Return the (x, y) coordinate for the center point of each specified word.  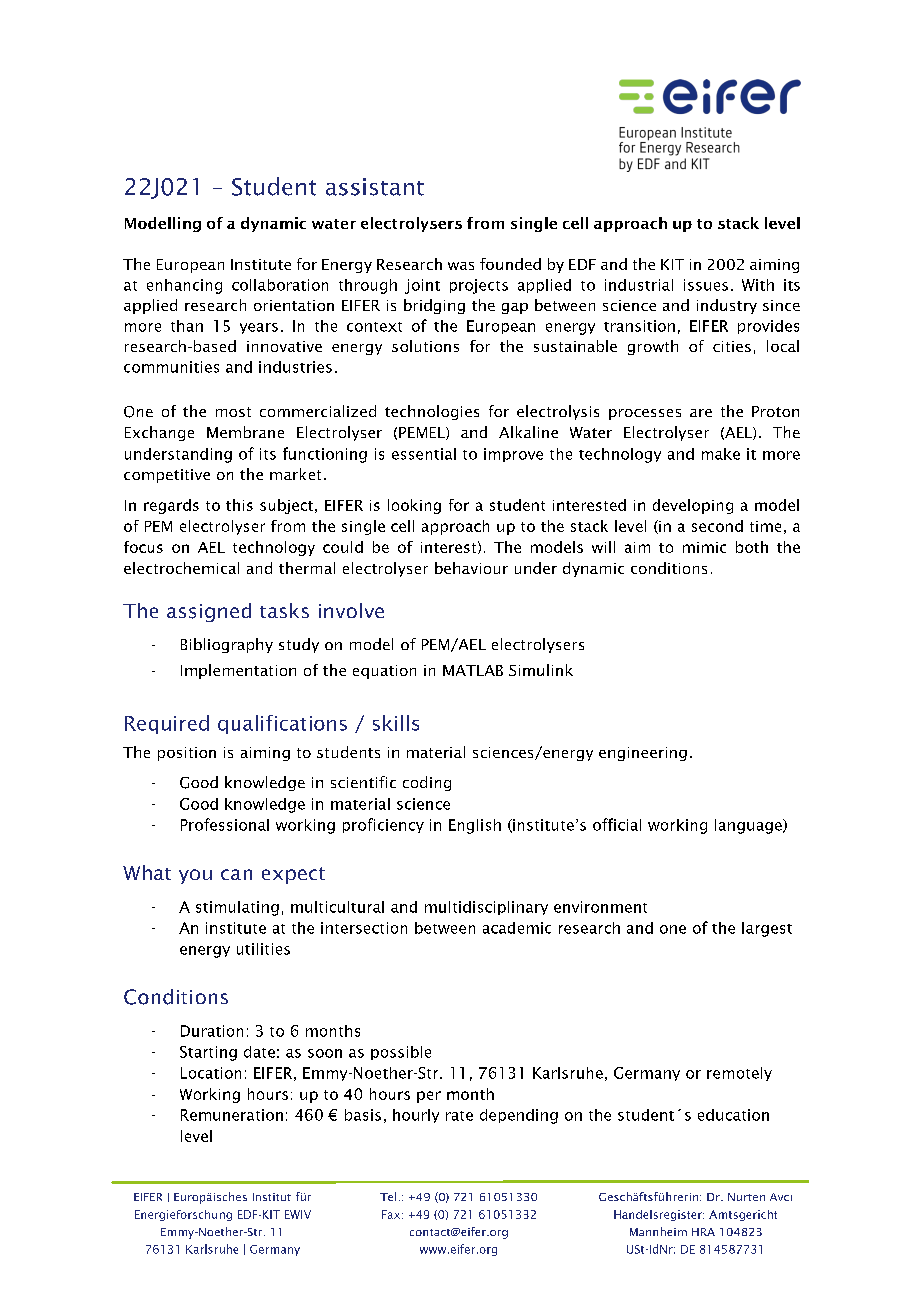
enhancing (184, 286)
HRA (703, 1232)
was (461, 266)
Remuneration (232, 1115)
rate (459, 1116)
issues (706, 285)
